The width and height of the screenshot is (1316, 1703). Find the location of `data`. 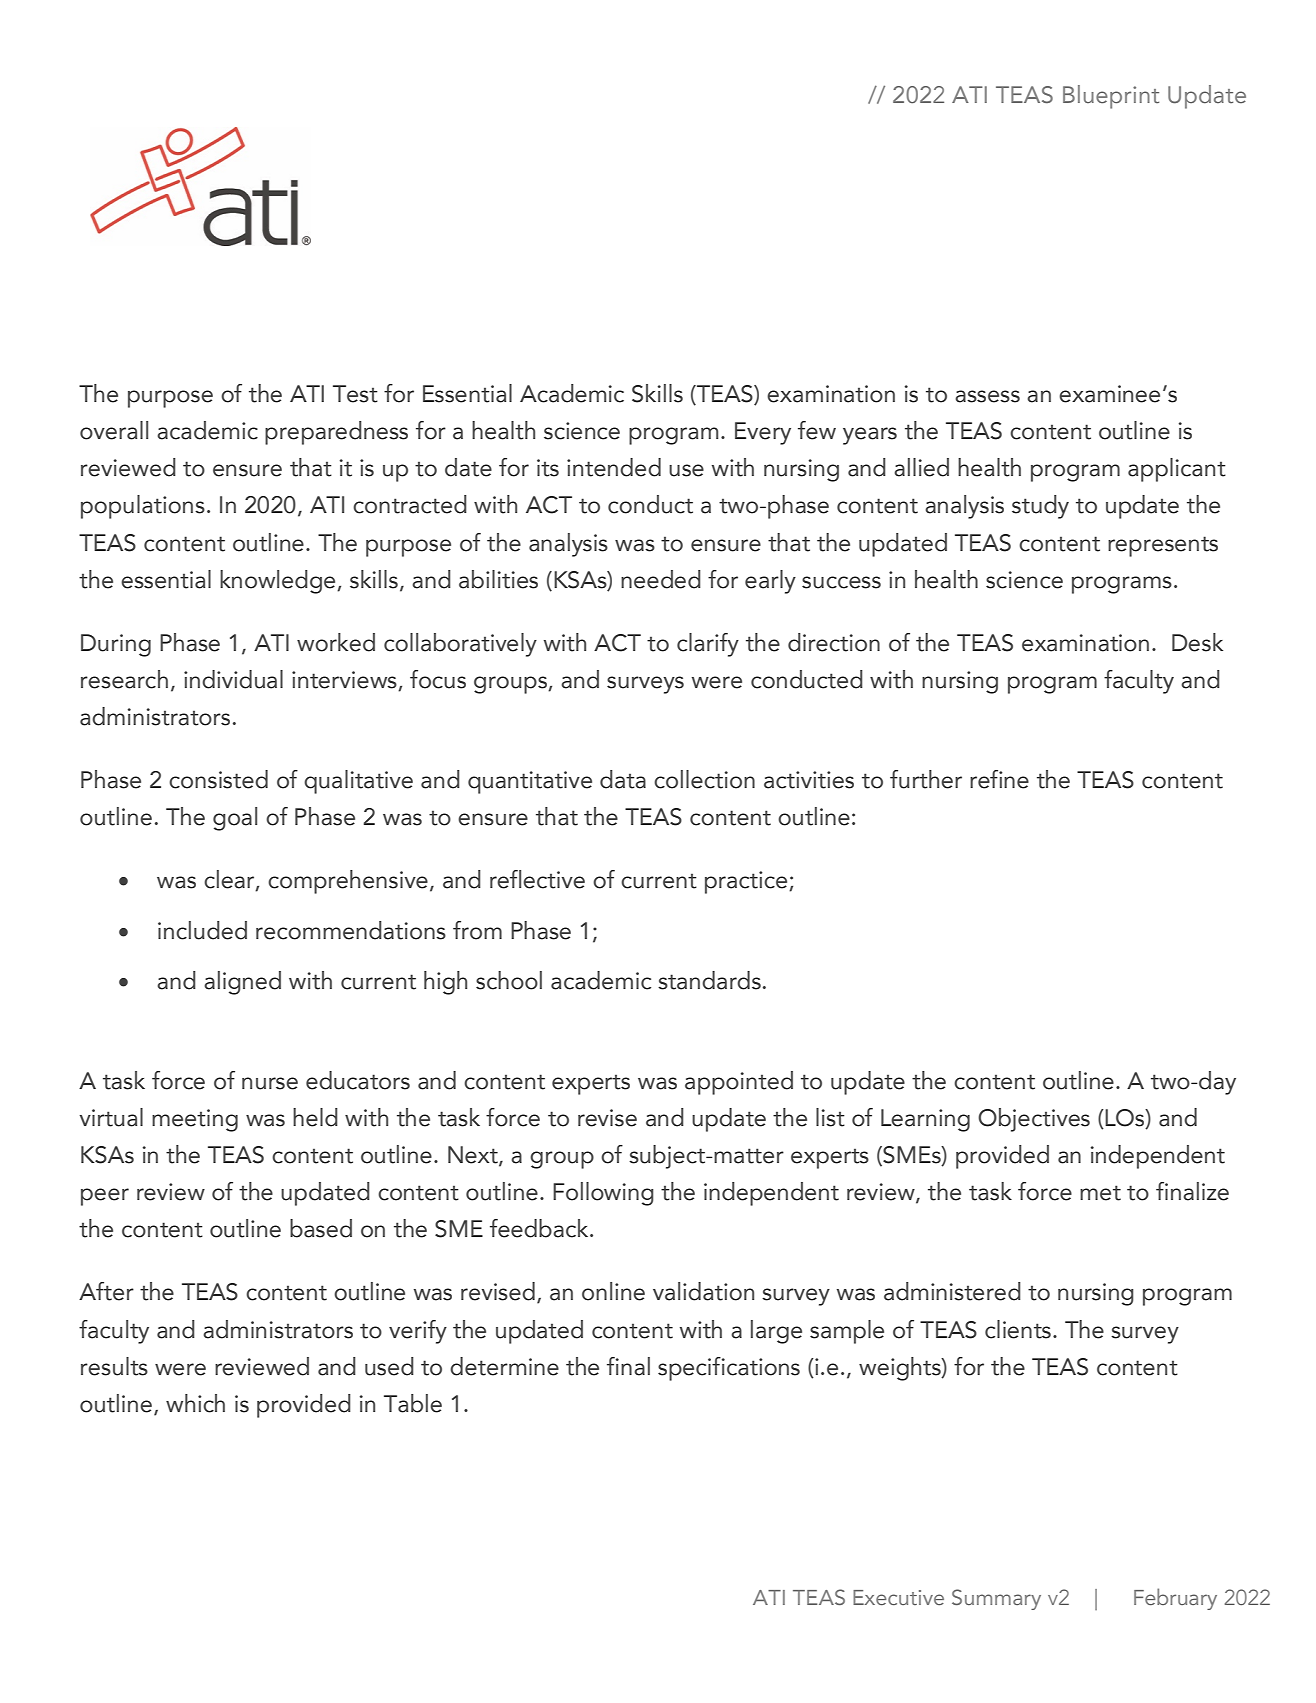

data is located at coordinates (623, 779).
